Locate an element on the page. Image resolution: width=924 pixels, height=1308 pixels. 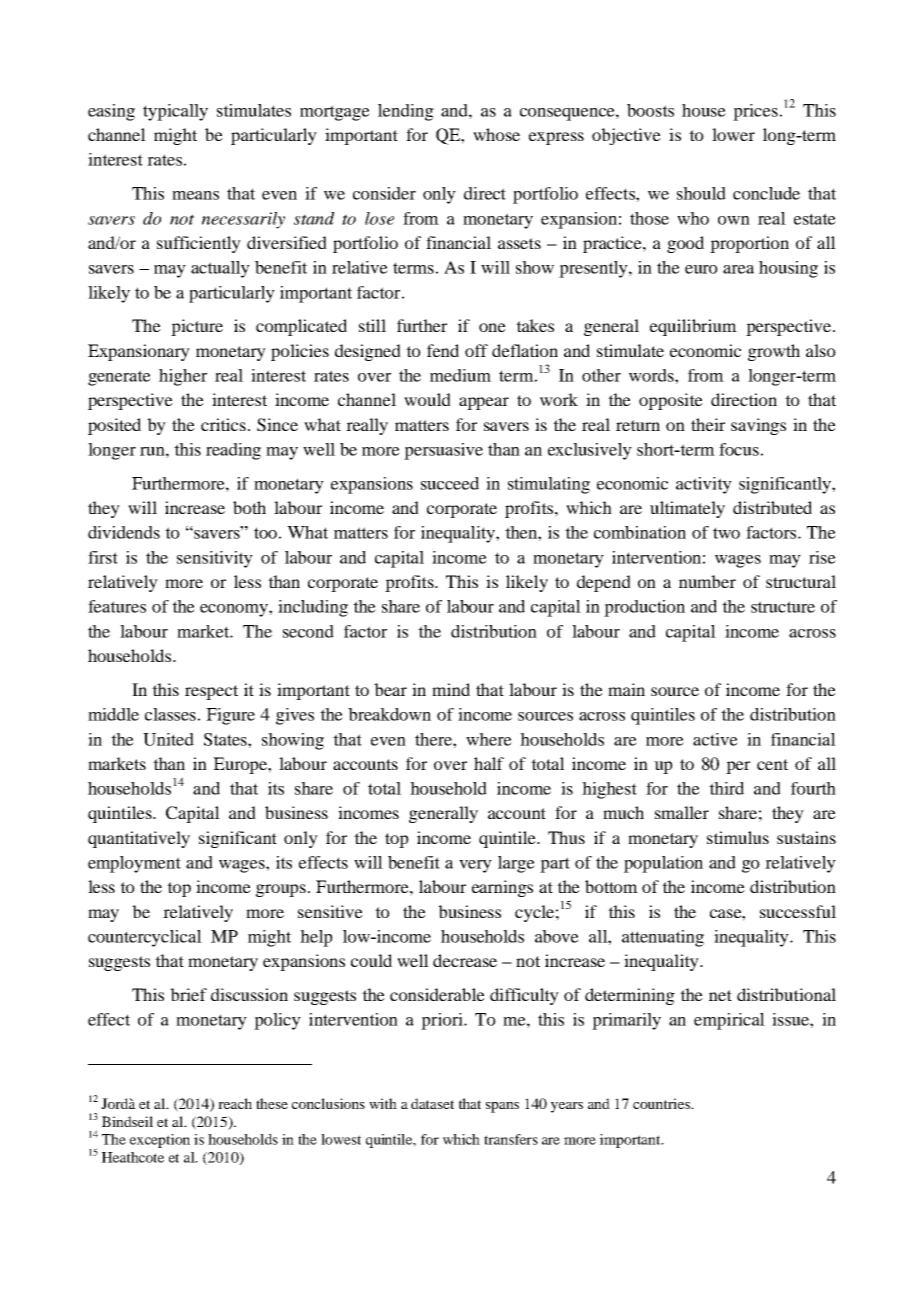
dataset is located at coordinates (432, 1103).
